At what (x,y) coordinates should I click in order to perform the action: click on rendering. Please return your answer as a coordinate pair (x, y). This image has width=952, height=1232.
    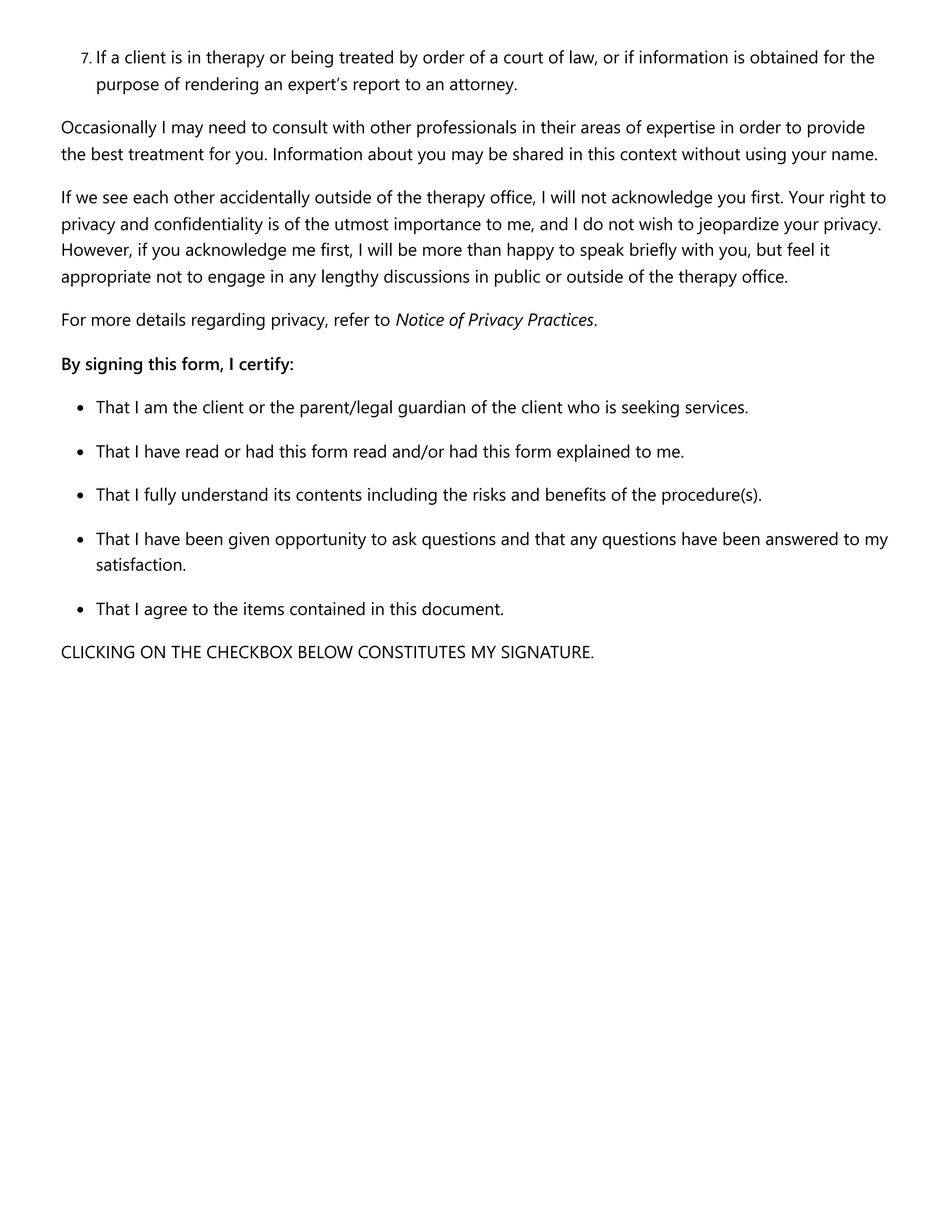
    Looking at the image, I should click on (222, 86).
